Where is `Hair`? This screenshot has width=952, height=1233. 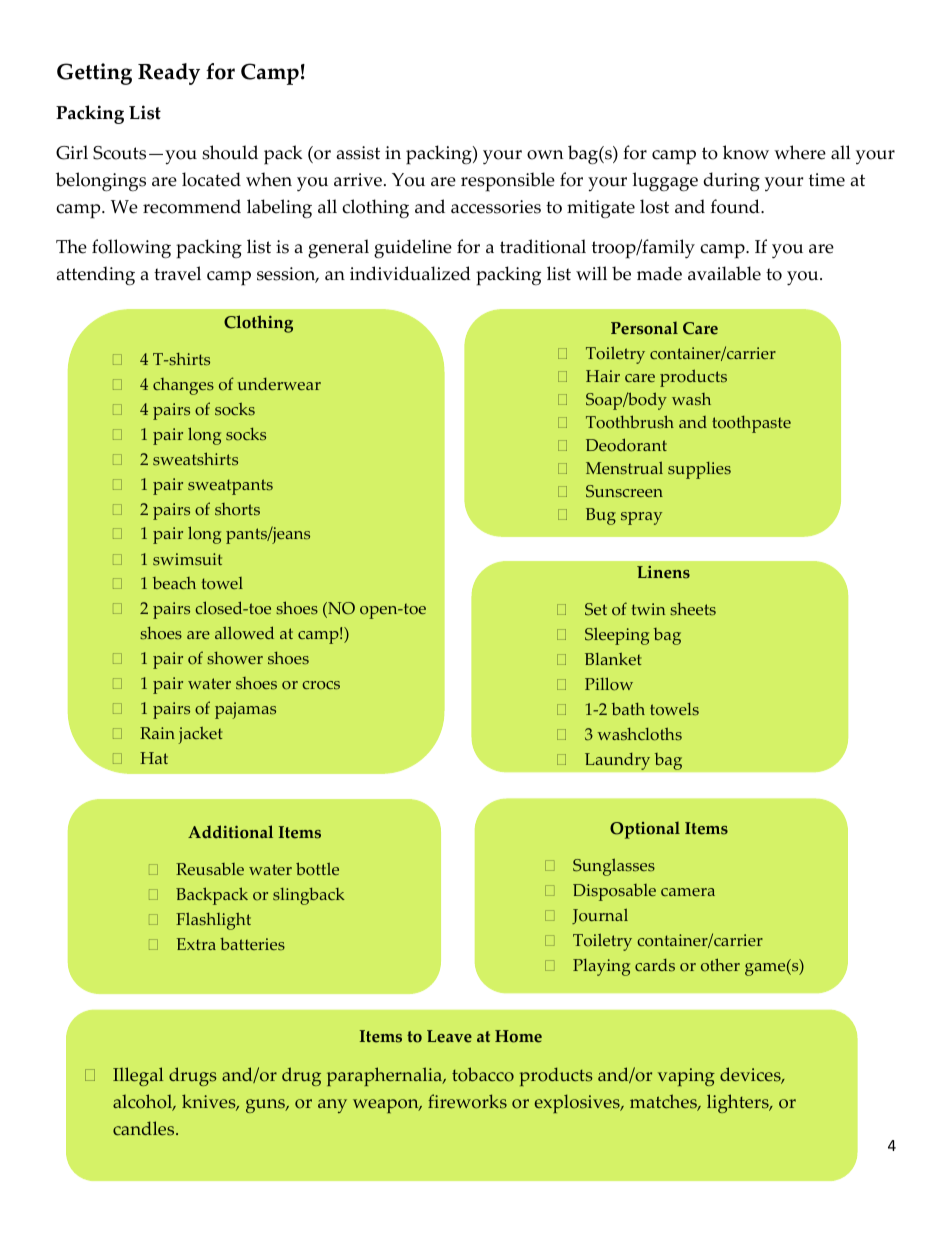
Hair is located at coordinates (603, 376).
